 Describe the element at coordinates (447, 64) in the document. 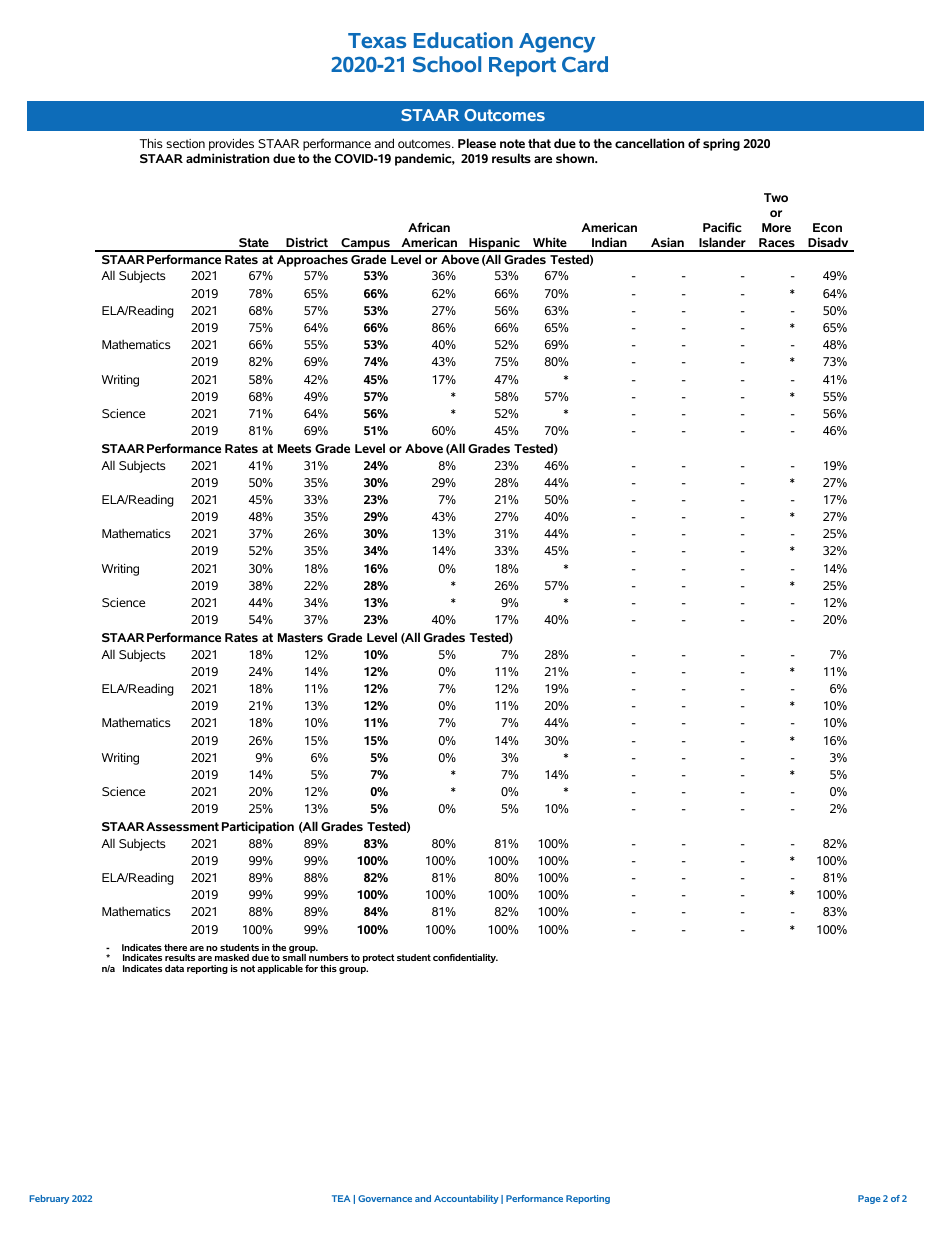

I see `School` at that location.
